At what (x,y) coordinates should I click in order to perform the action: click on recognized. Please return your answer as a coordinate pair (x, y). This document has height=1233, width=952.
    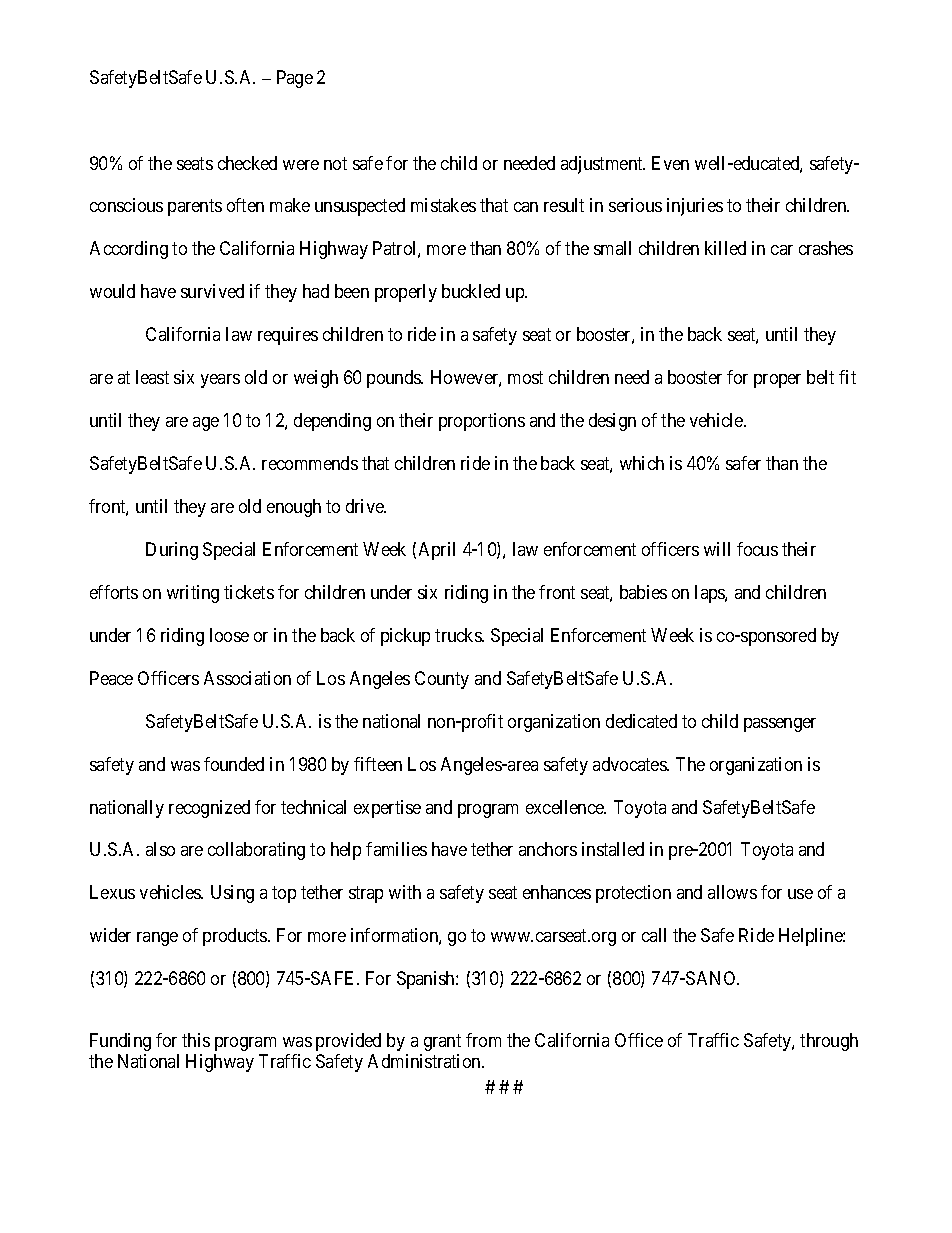
    Looking at the image, I should click on (209, 809).
